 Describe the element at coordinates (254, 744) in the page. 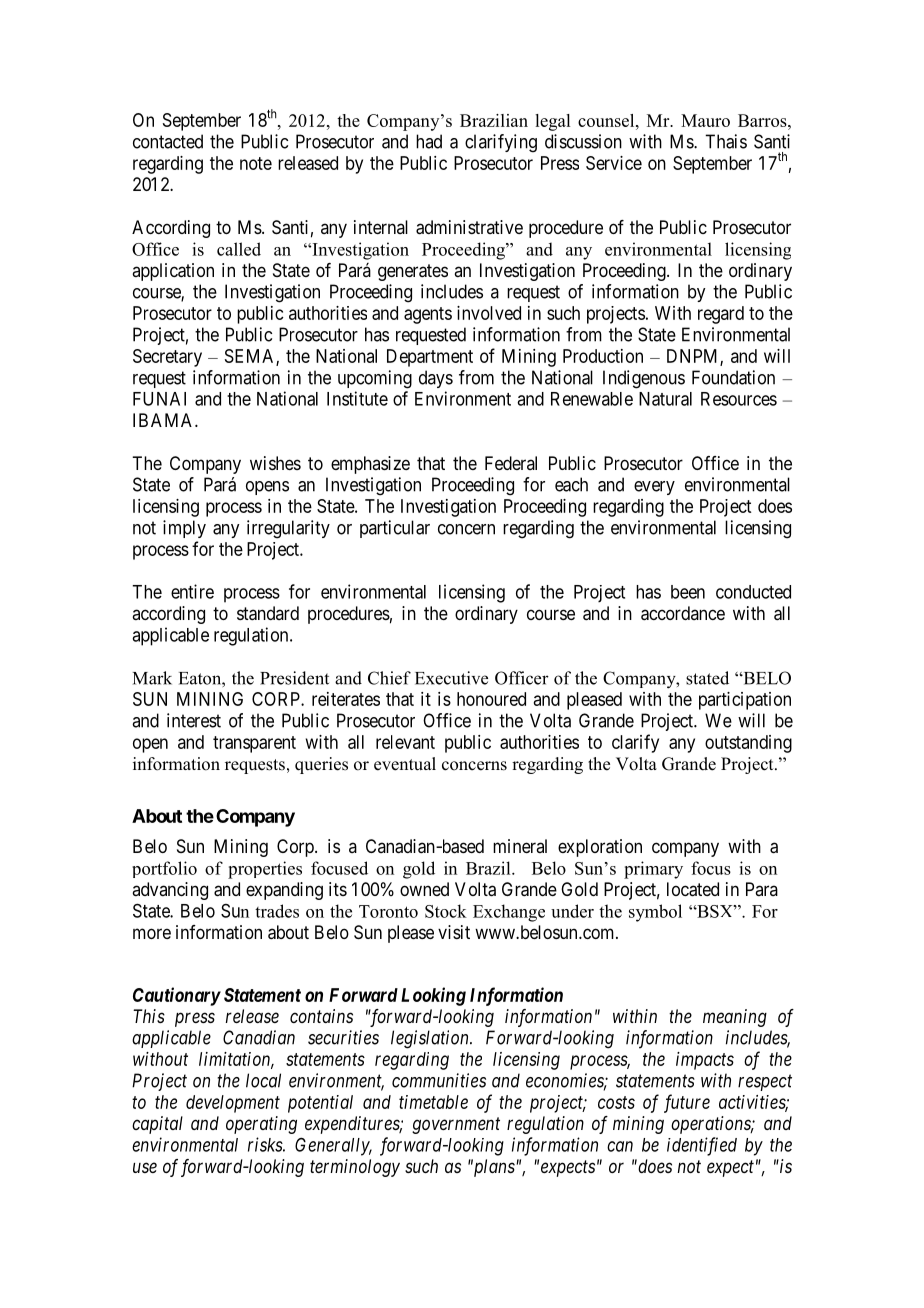

I see `transparent` at that location.
